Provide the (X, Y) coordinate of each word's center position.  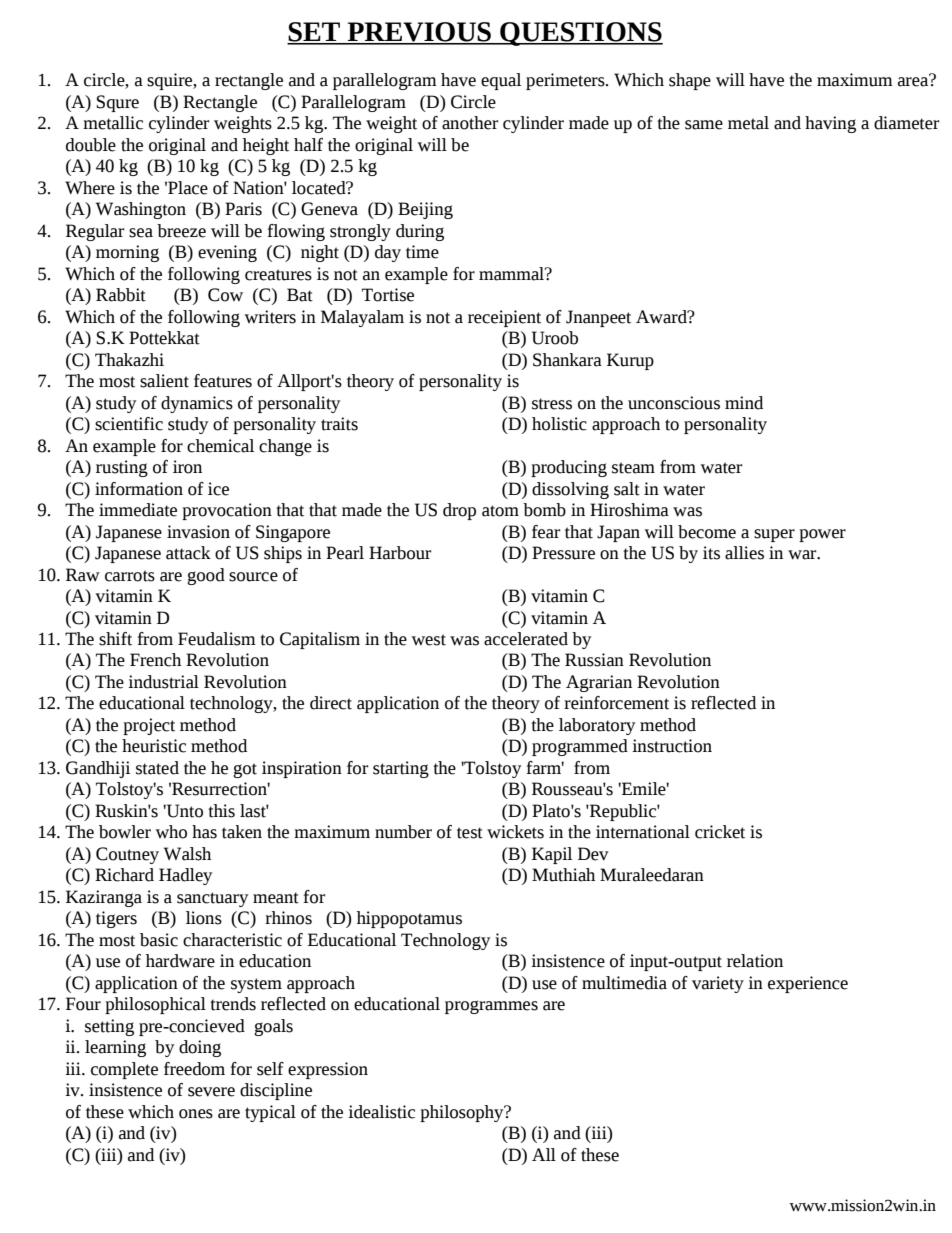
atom (500, 511)
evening (227, 253)
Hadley (185, 876)
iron (187, 467)
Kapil (552, 855)
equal (501, 81)
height (266, 146)
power (822, 535)
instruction (672, 746)
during (420, 232)
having (830, 124)
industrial (163, 682)
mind (744, 403)
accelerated (526, 639)
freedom (194, 1069)
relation (755, 961)
